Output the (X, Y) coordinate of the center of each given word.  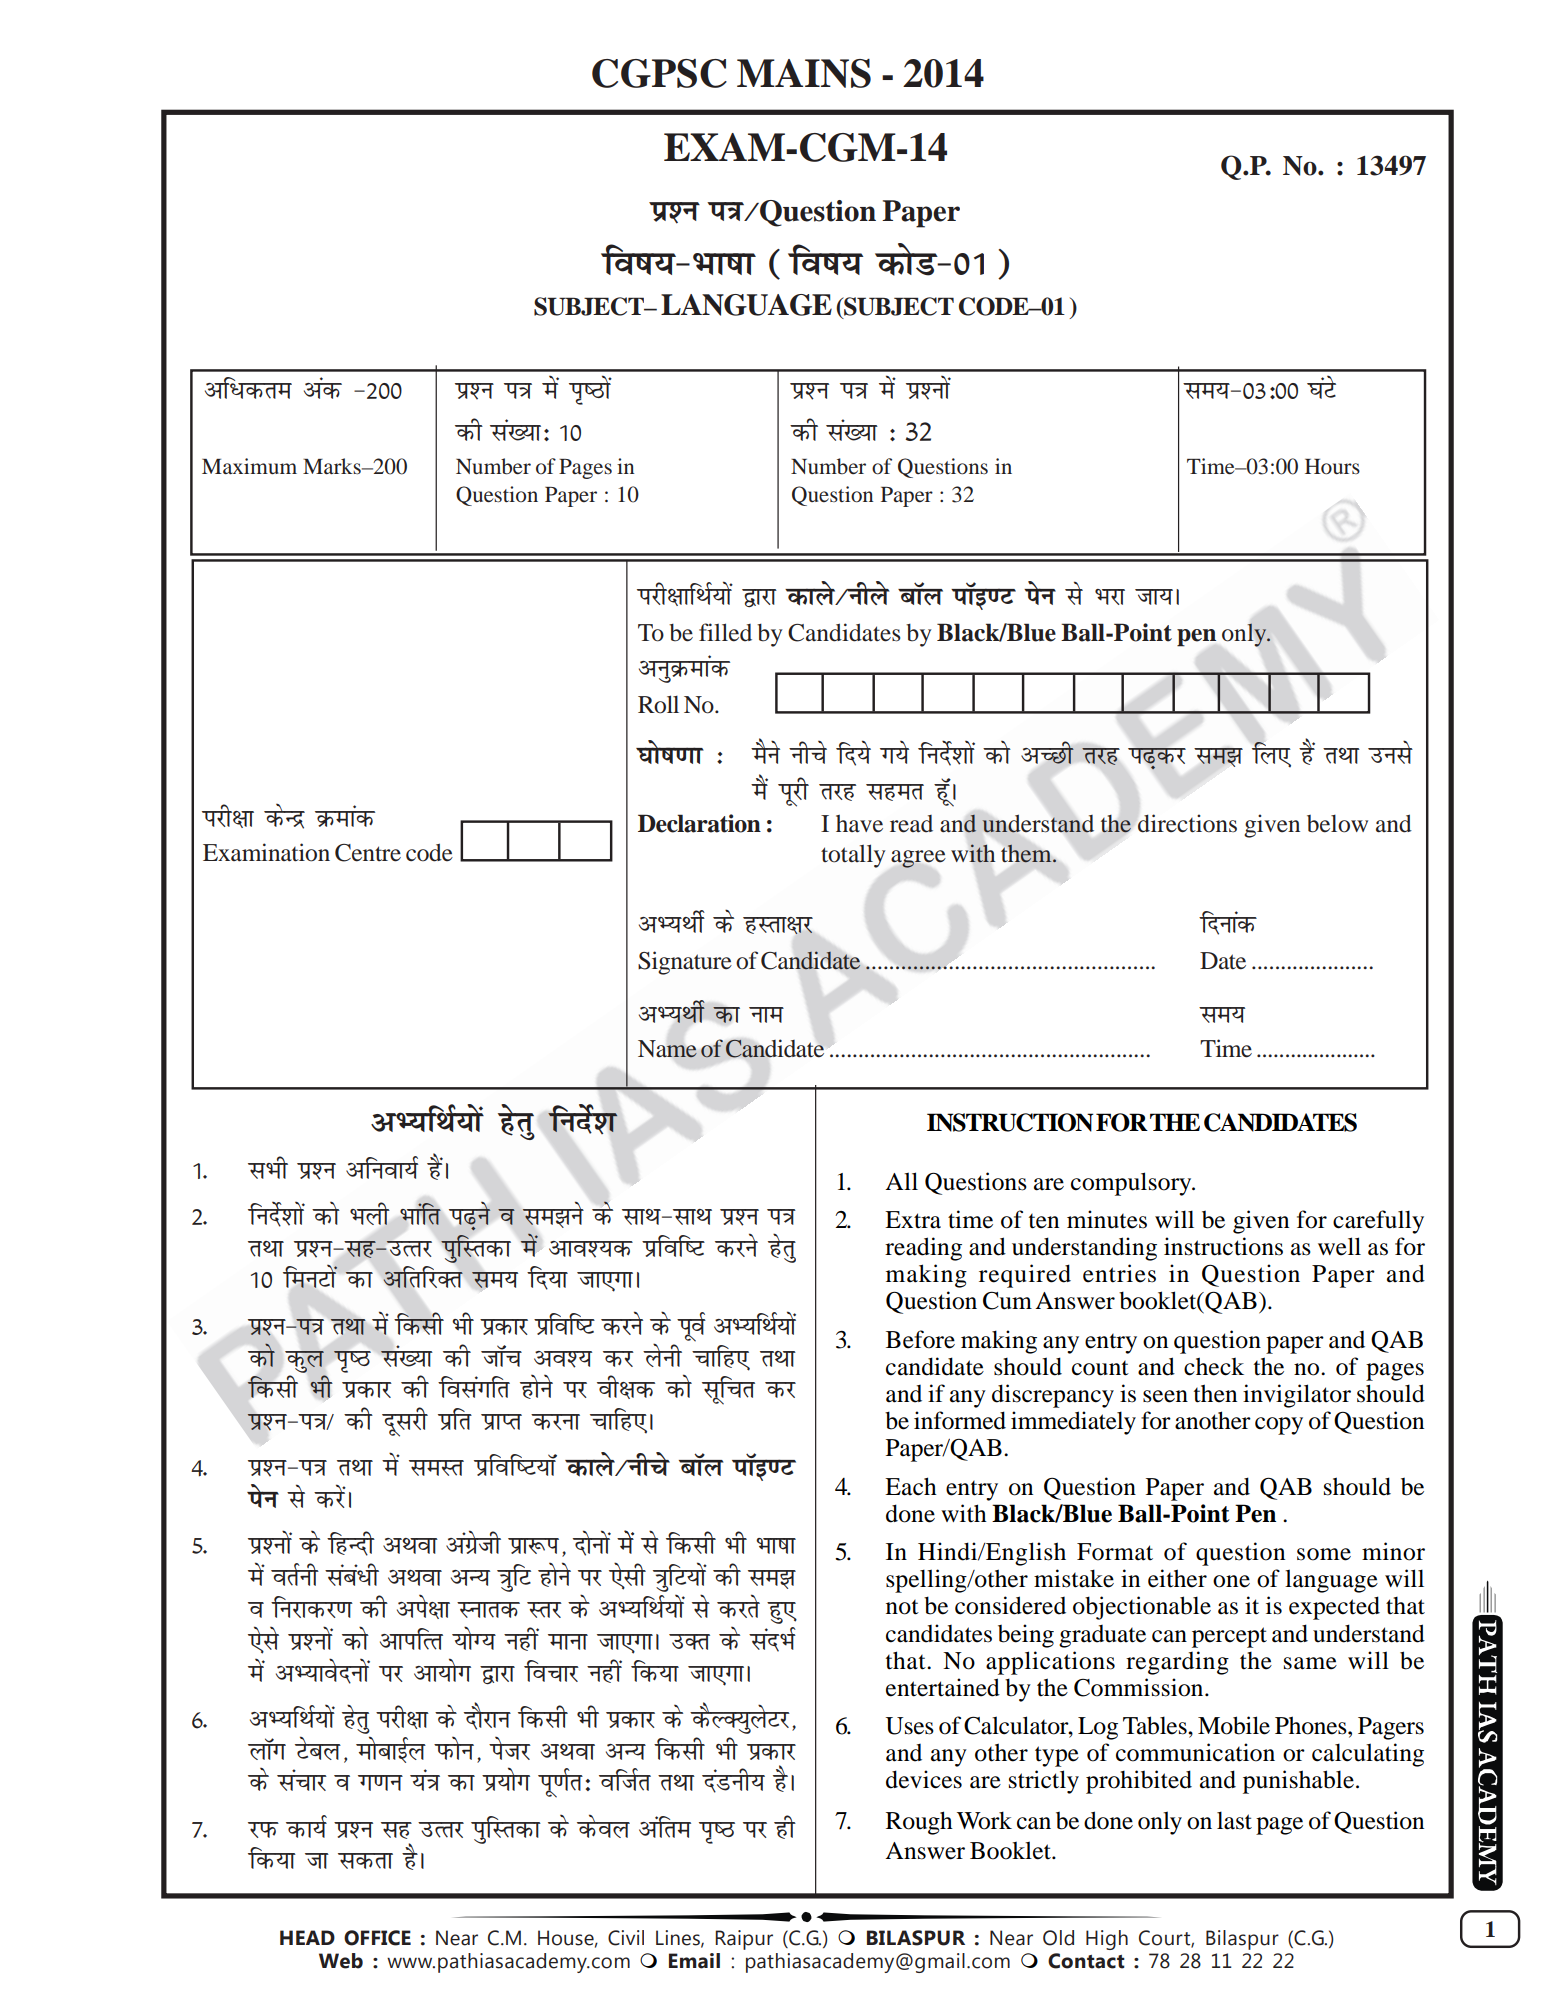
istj (510, 1748)
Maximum (249, 466)
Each (911, 1486)
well (1339, 1246)
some (1324, 1554)
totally (853, 856)
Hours (1332, 467)
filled (725, 632)
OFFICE (377, 1938)
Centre (368, 853)
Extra (913, 1220)
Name (667, 1049)
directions (1187, 823)
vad (323, 388)
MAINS (804, 73)
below (1337, 824)
